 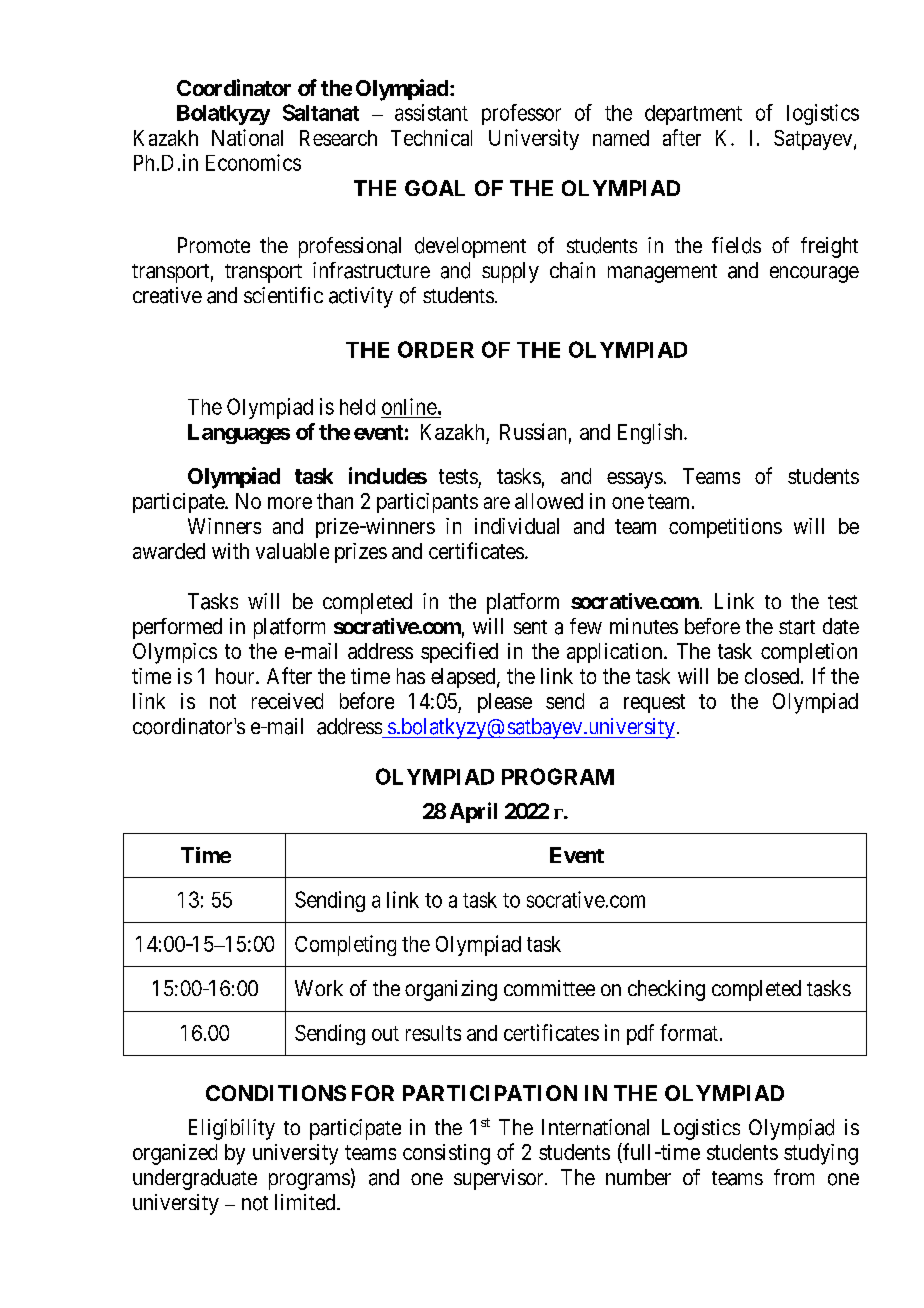 I want to click on April, so click(x=473, y=812).
